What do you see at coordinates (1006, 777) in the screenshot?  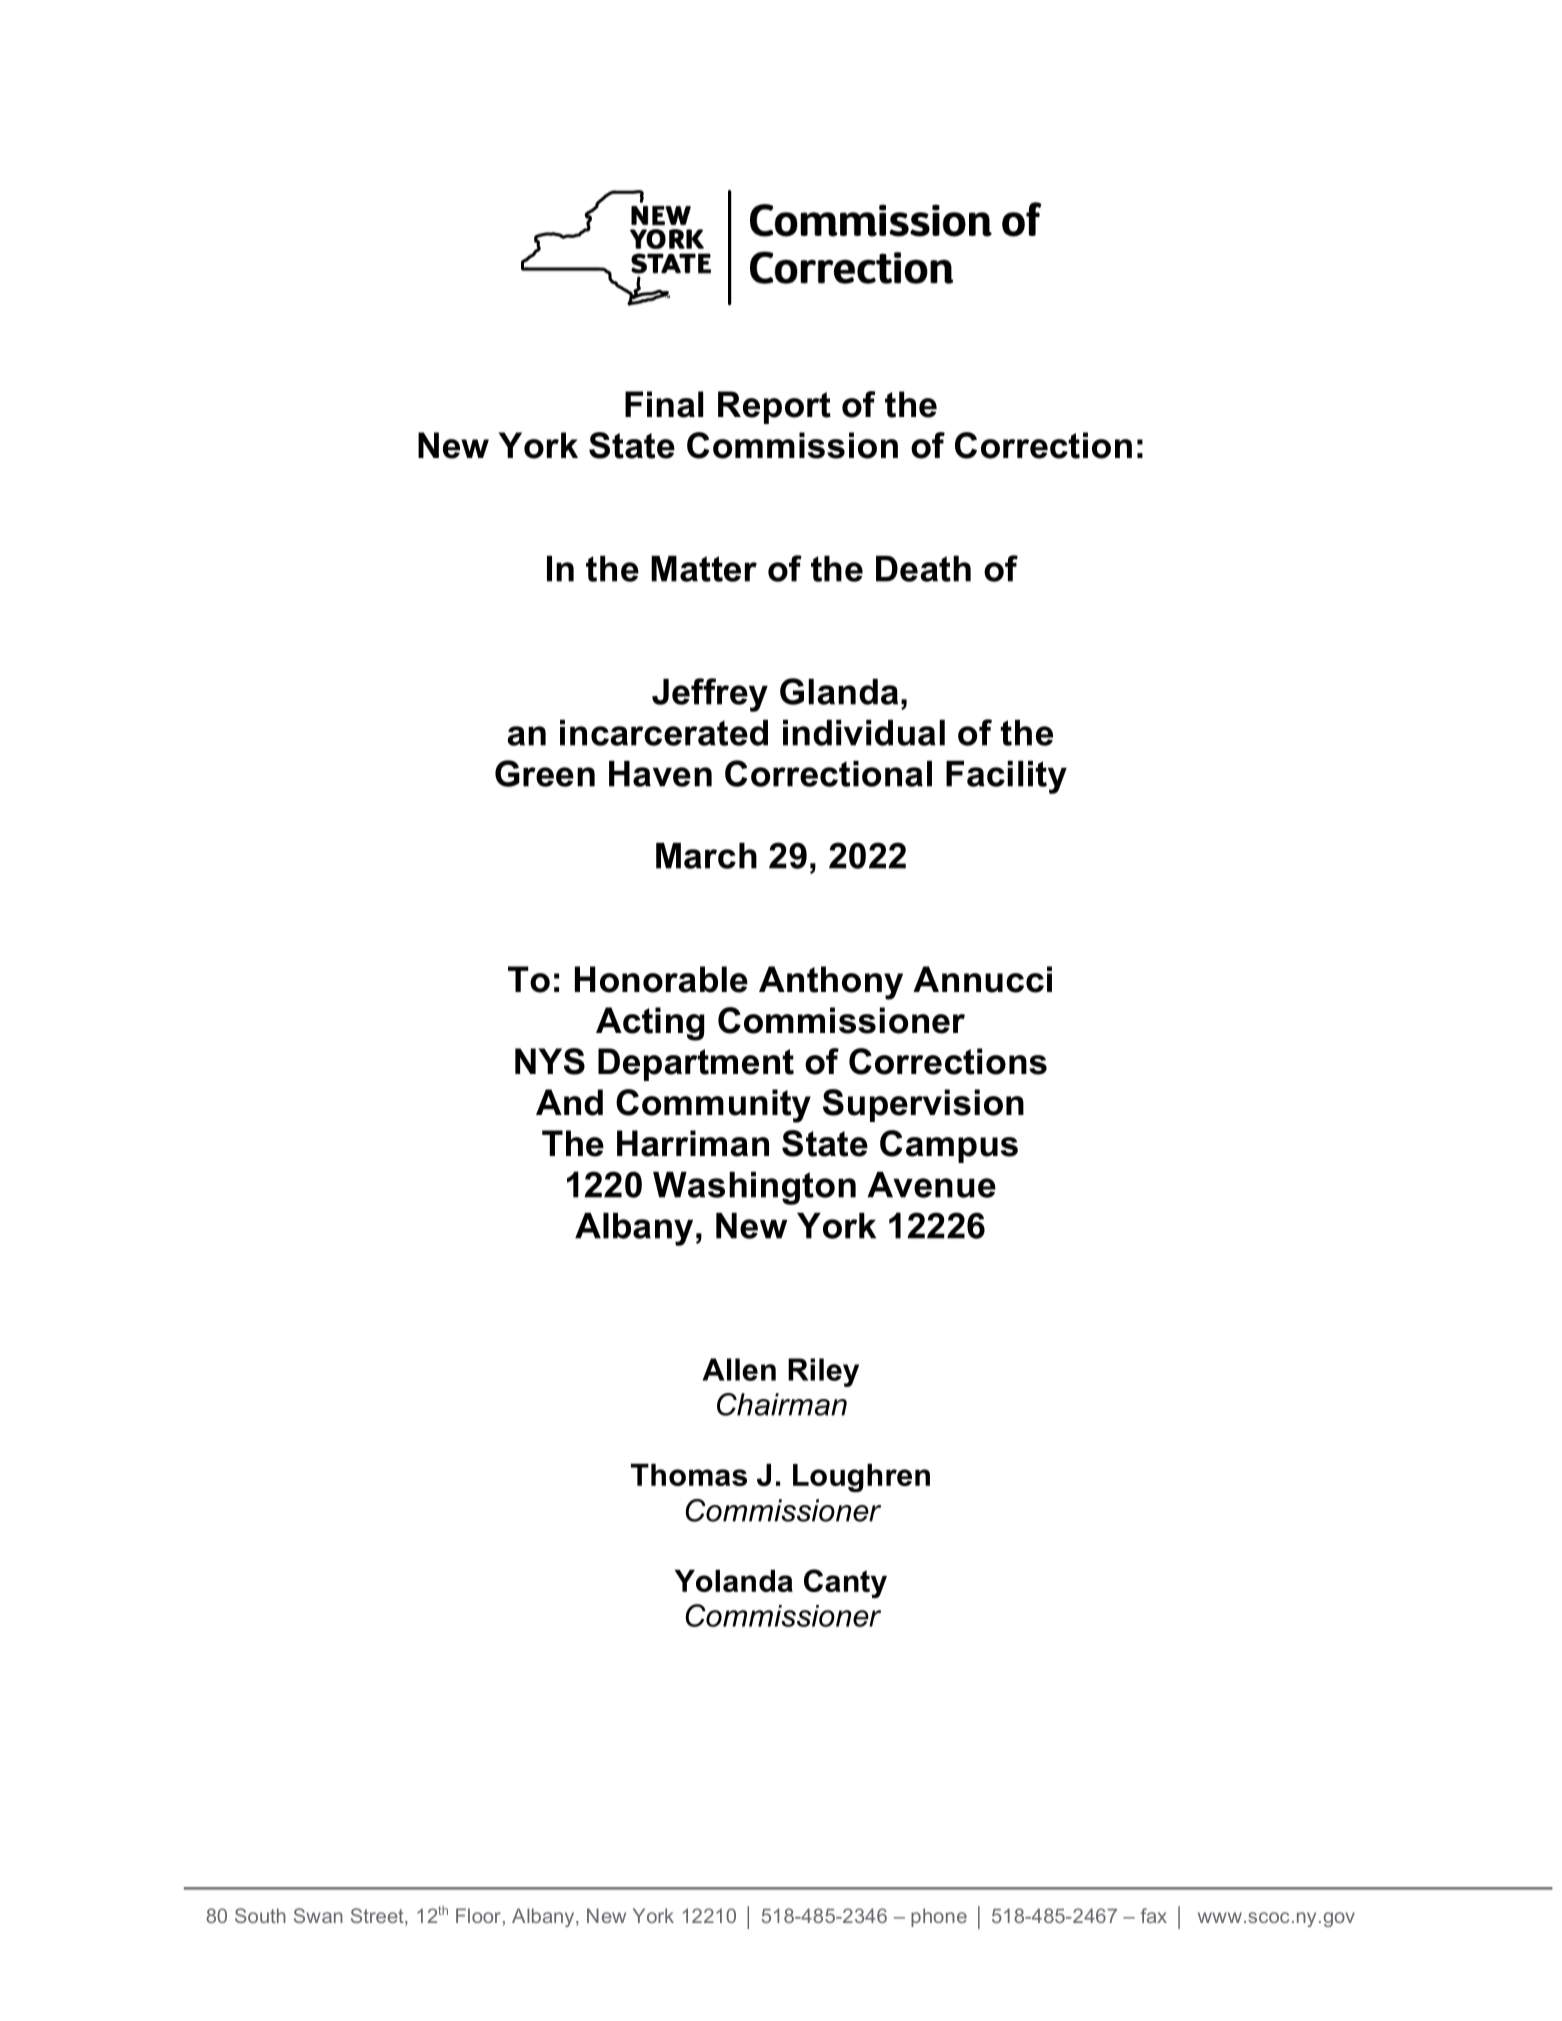 I see `Facility` at bounding box center [1006, 777].
